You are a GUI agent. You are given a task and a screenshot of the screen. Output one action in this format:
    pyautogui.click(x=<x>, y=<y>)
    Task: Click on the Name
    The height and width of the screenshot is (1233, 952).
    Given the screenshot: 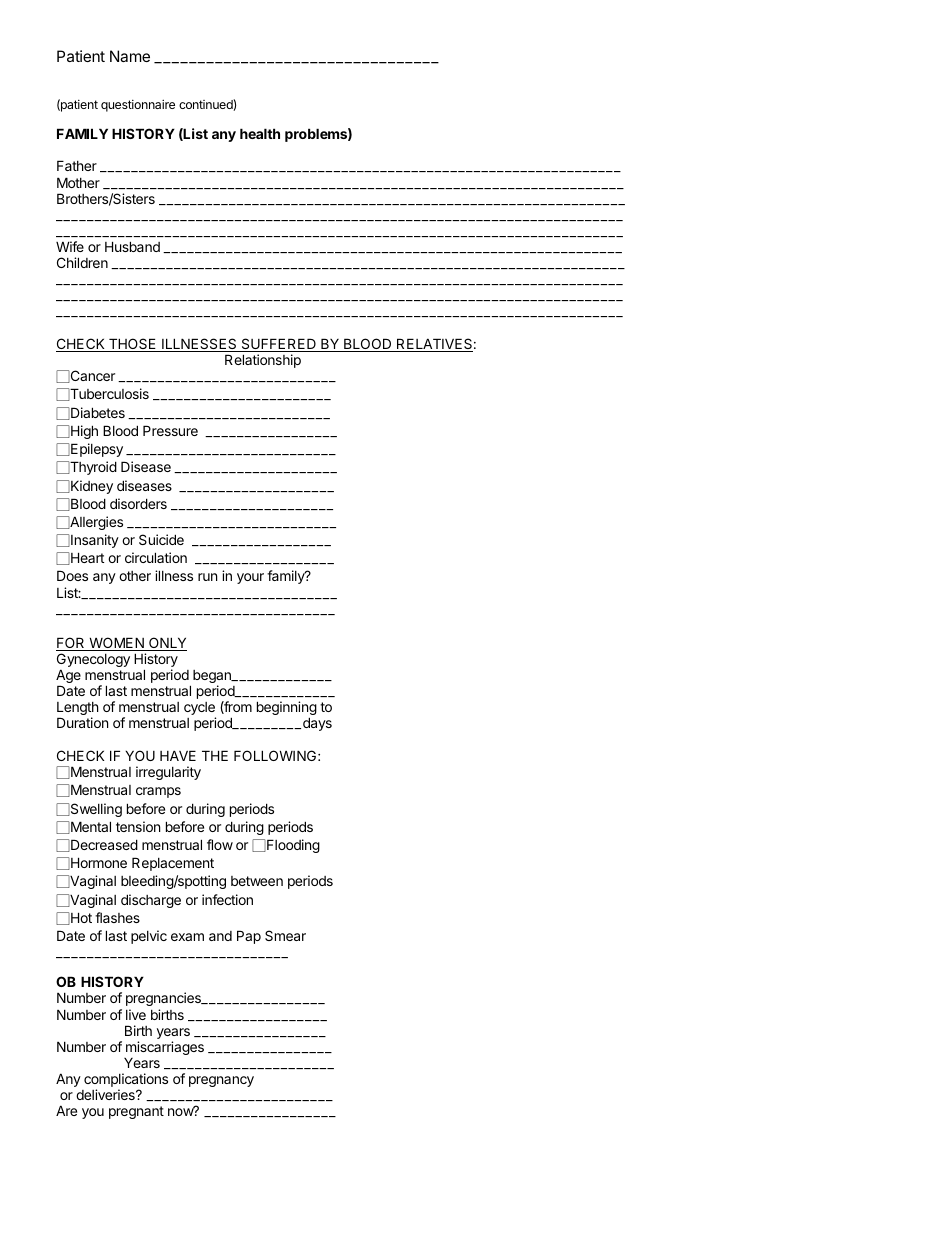 What is the action you would take?
    pyautogui.click(x=130, y=56)
